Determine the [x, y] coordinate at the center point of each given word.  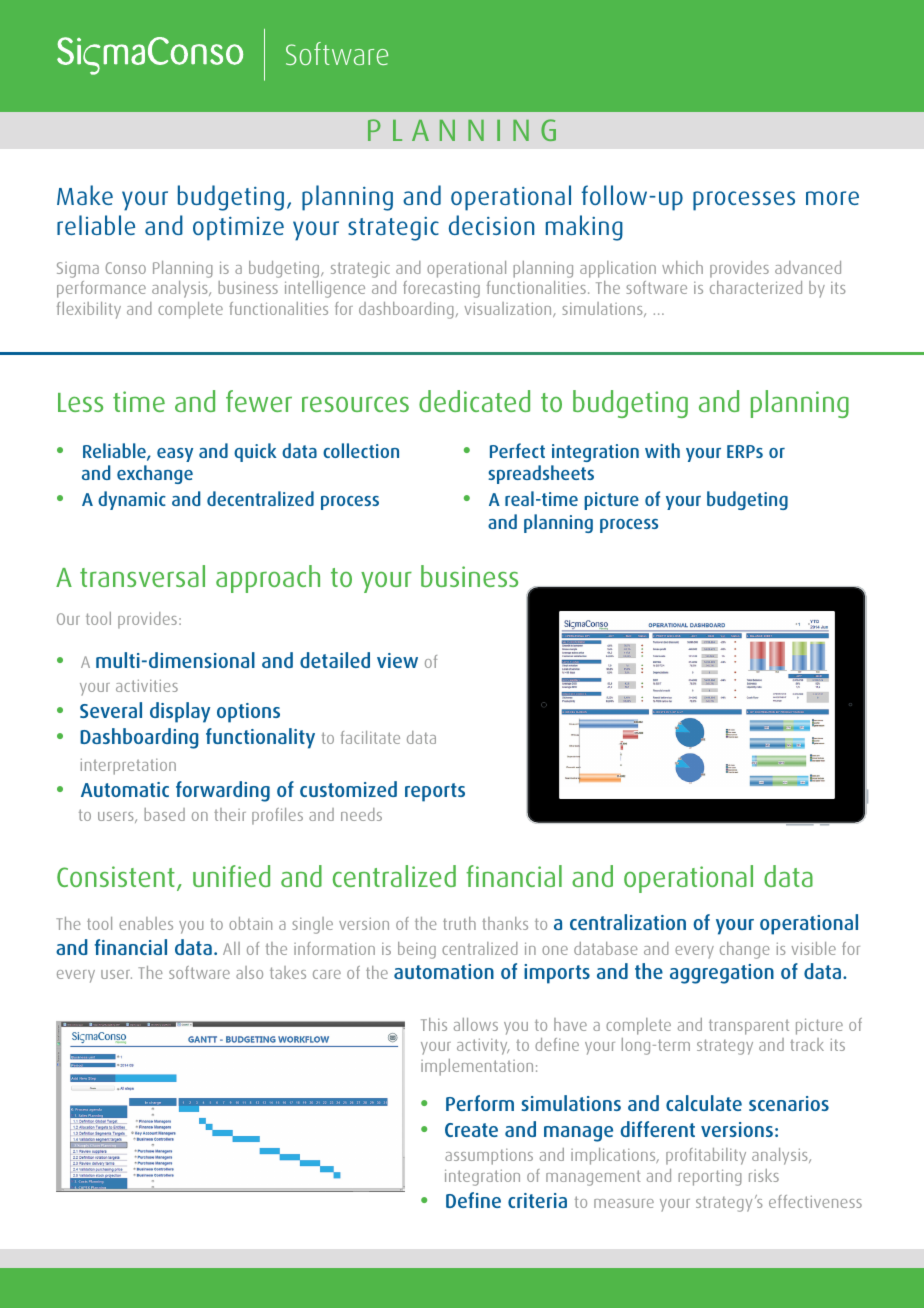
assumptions [489, 1157]
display [180, 712]
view [397, 660]
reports [435, 792]
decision [491, 225]
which [682, 267]
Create [471, 1130]
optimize [238, 229]
